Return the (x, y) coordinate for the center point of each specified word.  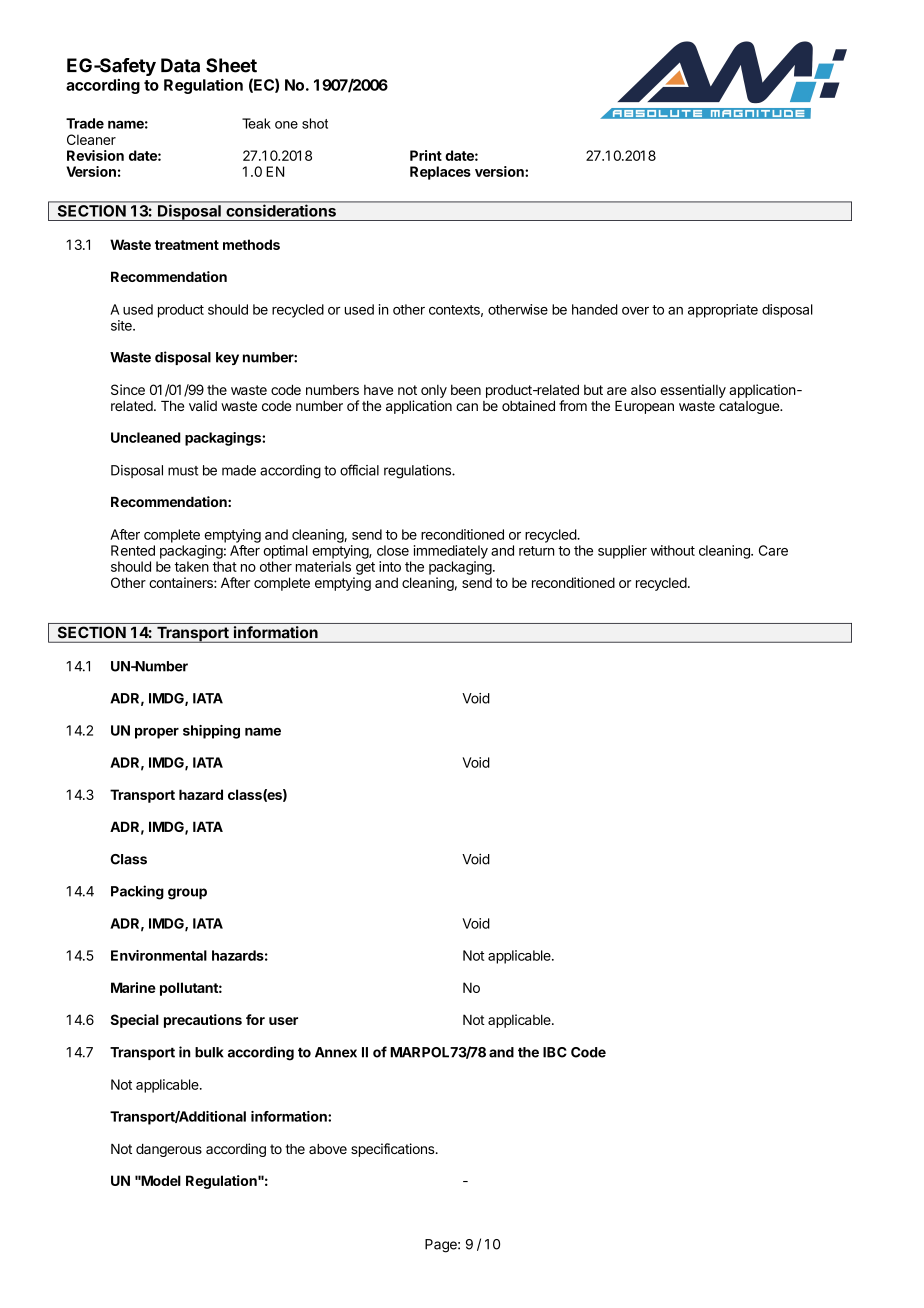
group (187, 894)
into (390, 566)
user (283, 1021)
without (673, 550)
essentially (693, 391)
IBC (555, 1052)
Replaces (440, 173)
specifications (392, 1150)
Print (426, 155)
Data (180, 65)
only (434, 391)
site (122, 325)
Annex (336, 1052)
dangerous (169, 1150)
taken (192, 566)
